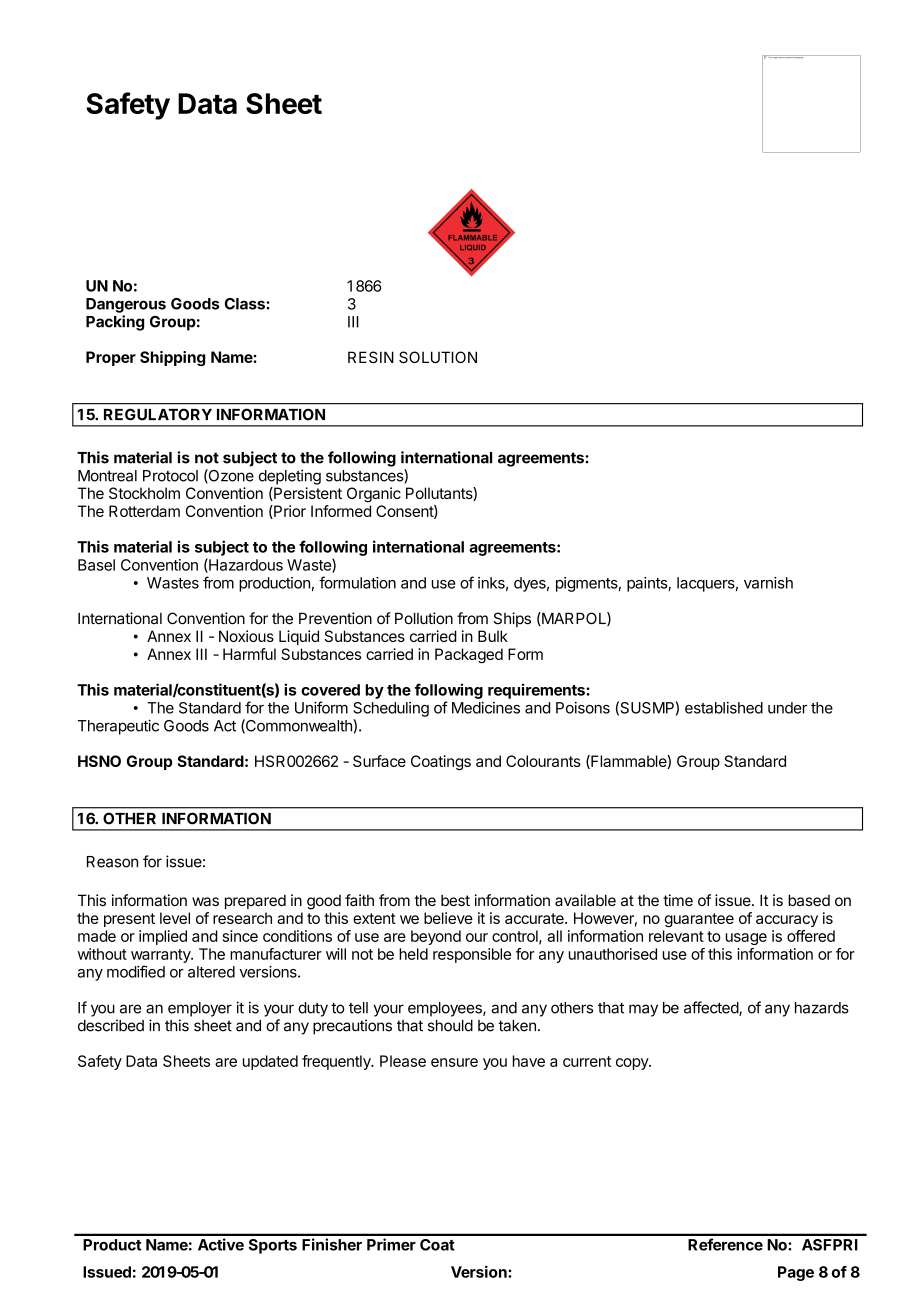 This image has height=1308, width=924. What do you see at coordinates (391, 1244) in the image?
I see `Primer` at bounding box center [391, 1244].
